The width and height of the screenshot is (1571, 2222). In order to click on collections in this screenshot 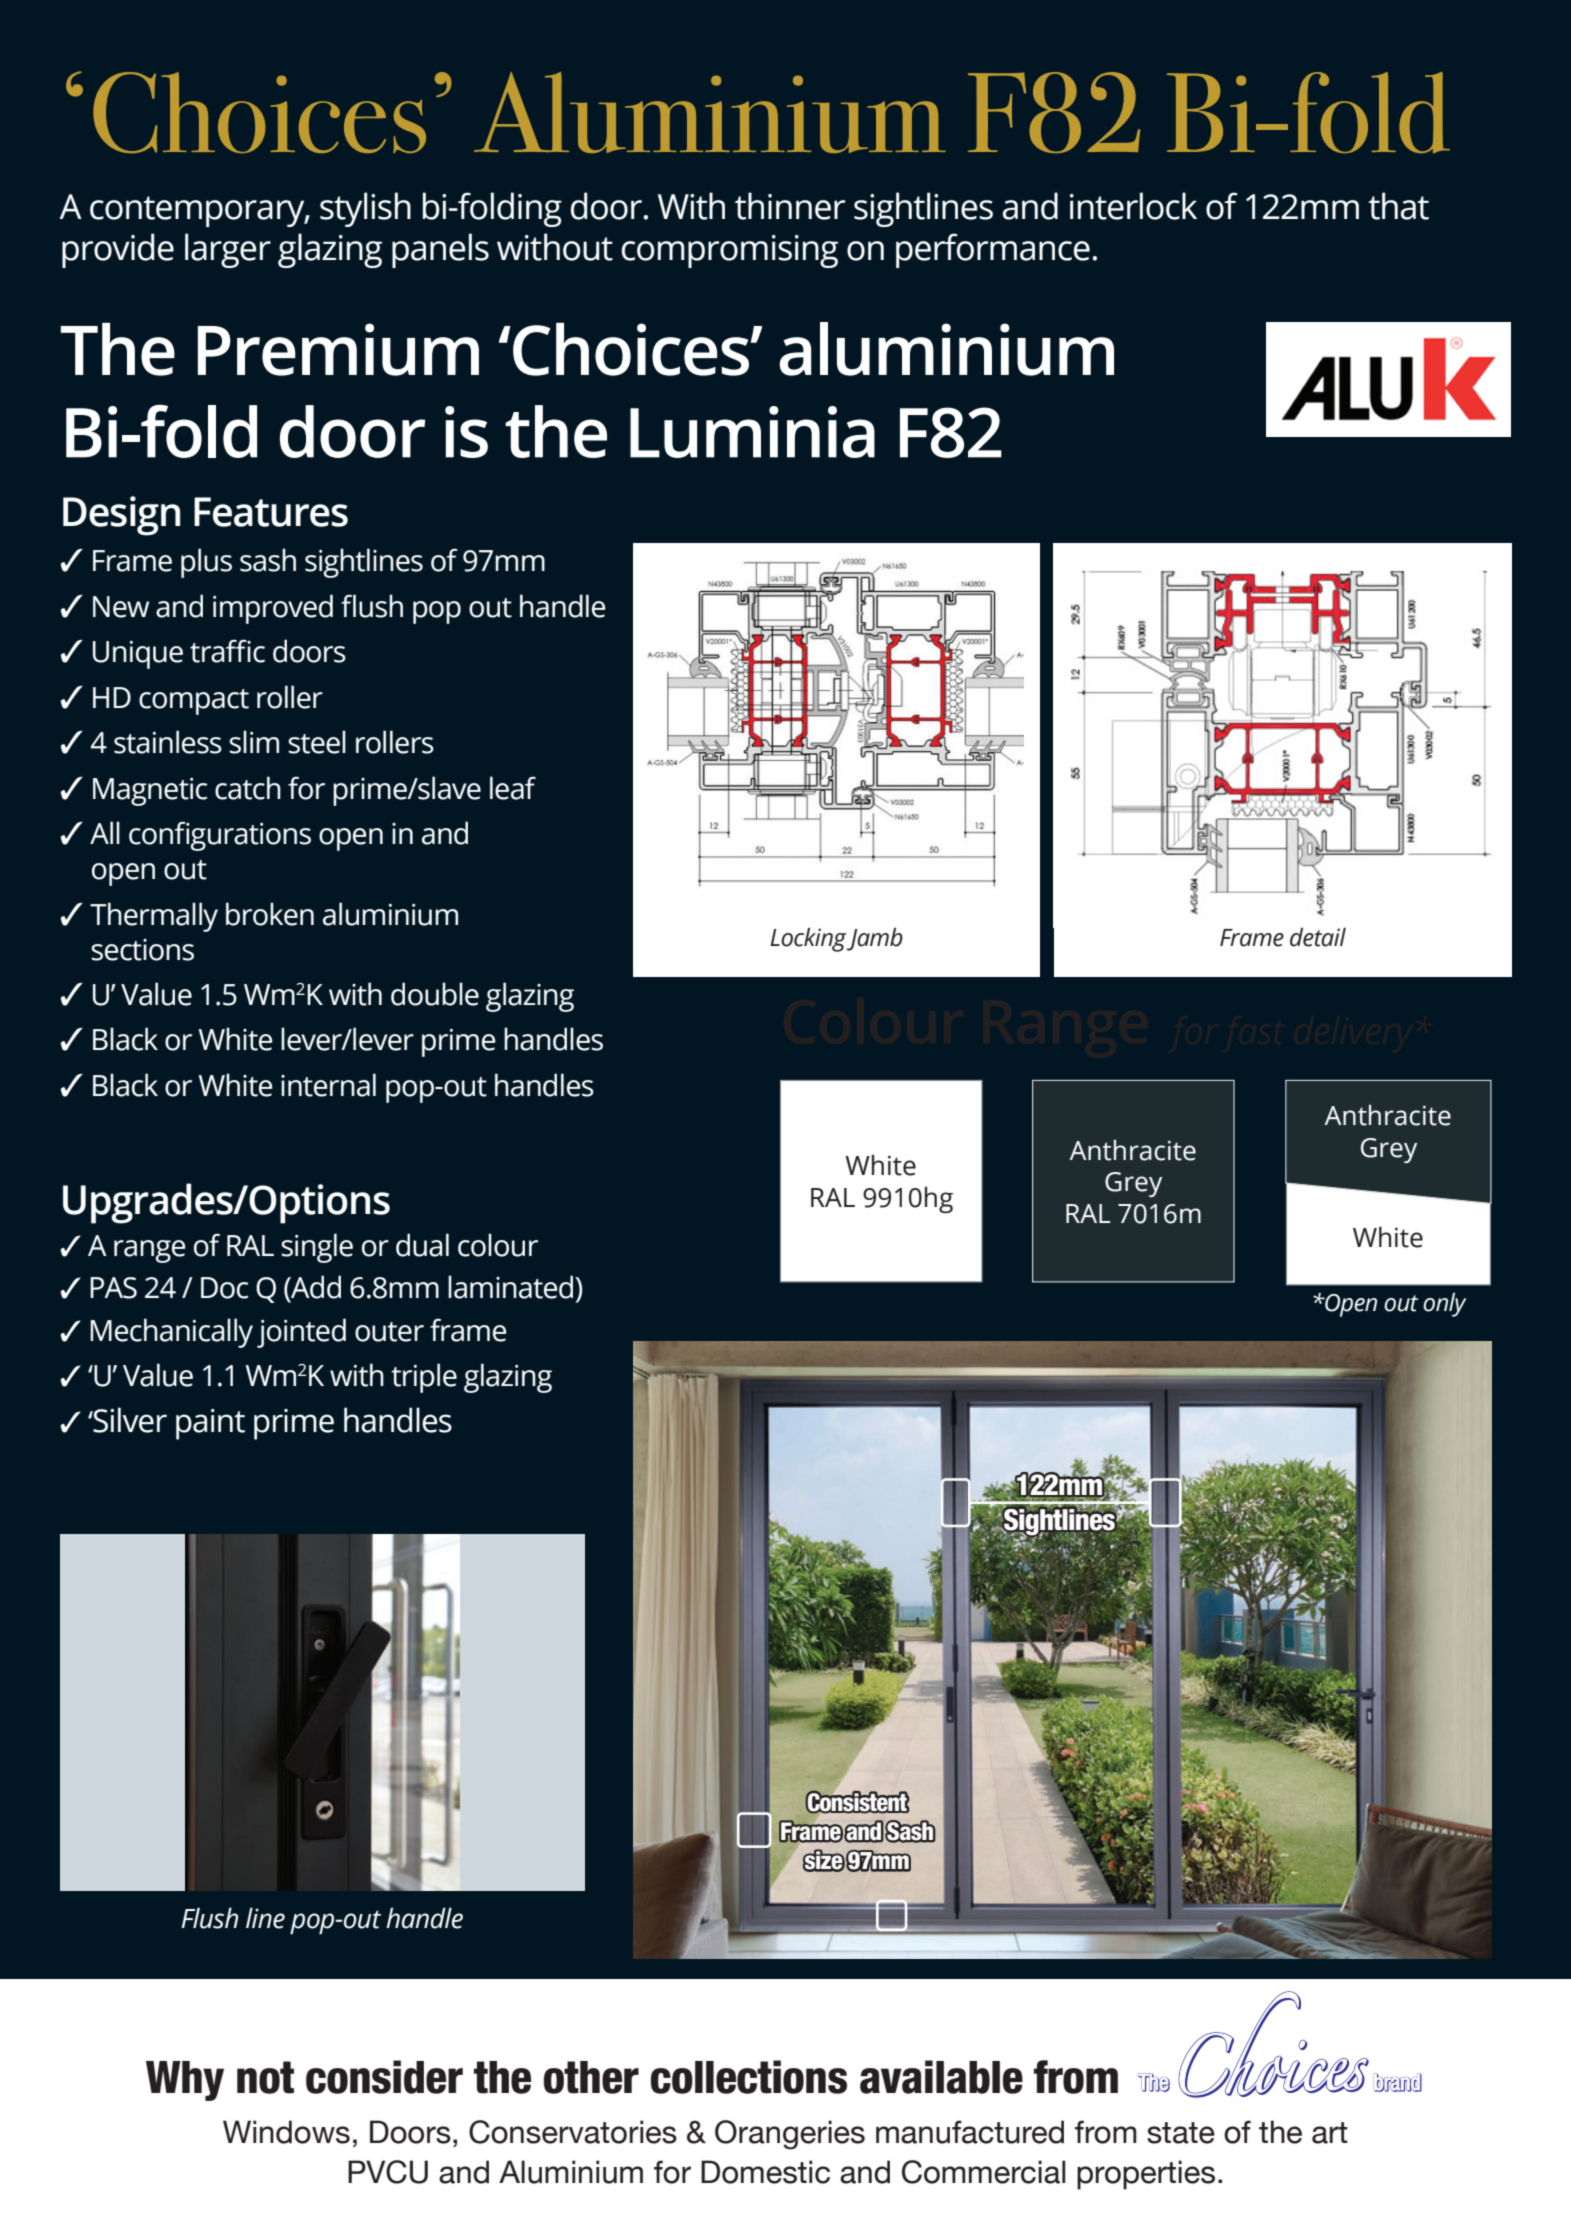, I will do `click(748, 2077)`.
